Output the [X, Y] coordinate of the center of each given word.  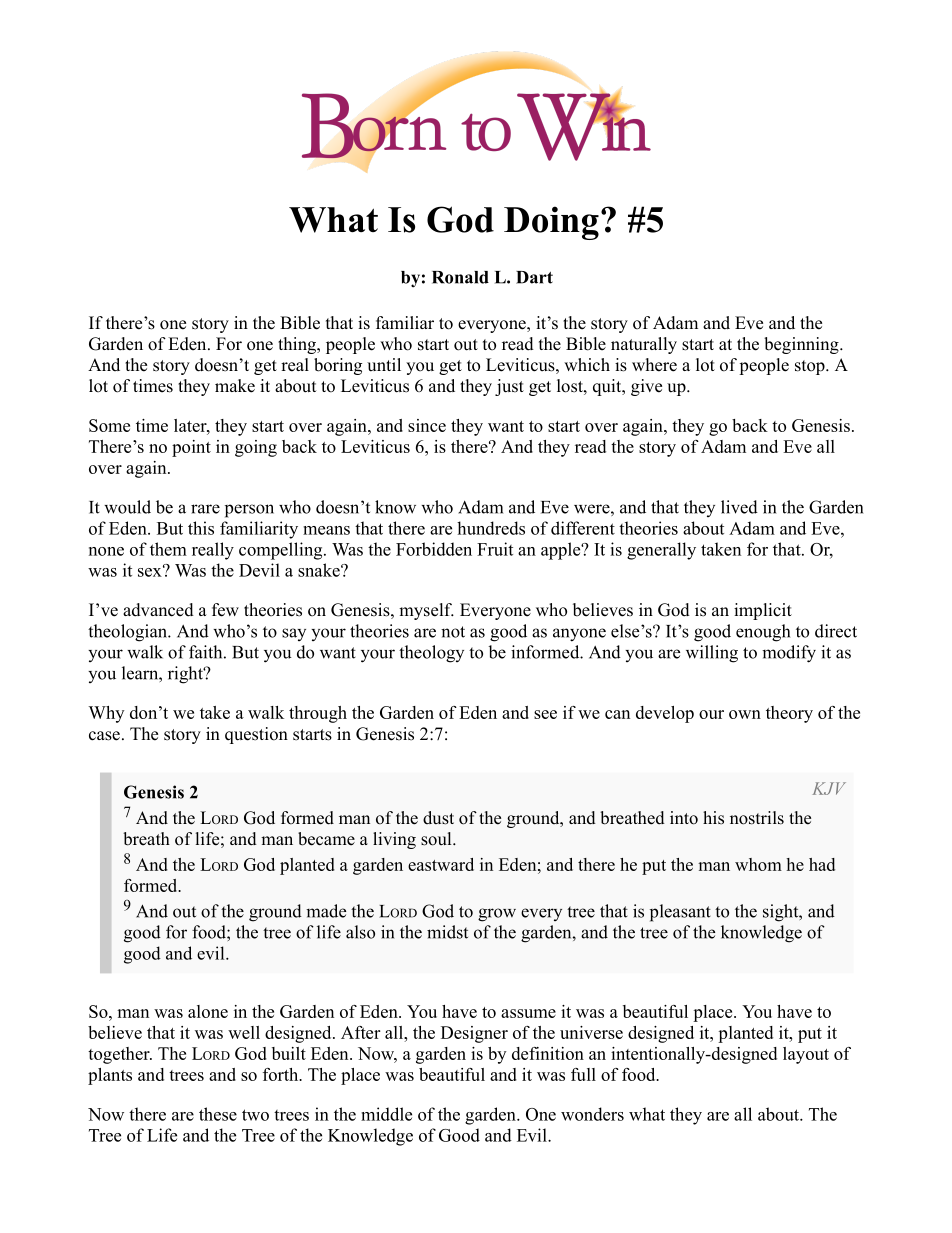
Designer [474, 1034]
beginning [802, 345]
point [191, 448]
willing [712, 654]
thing [298, 345]
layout [806, 1055]
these [218, 1114]
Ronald [460, 277]
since [427, 425]
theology [431, 654]
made [326, 911]
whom [758, 864]
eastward [441, 864]
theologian [128, 633]
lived [739, 507]
